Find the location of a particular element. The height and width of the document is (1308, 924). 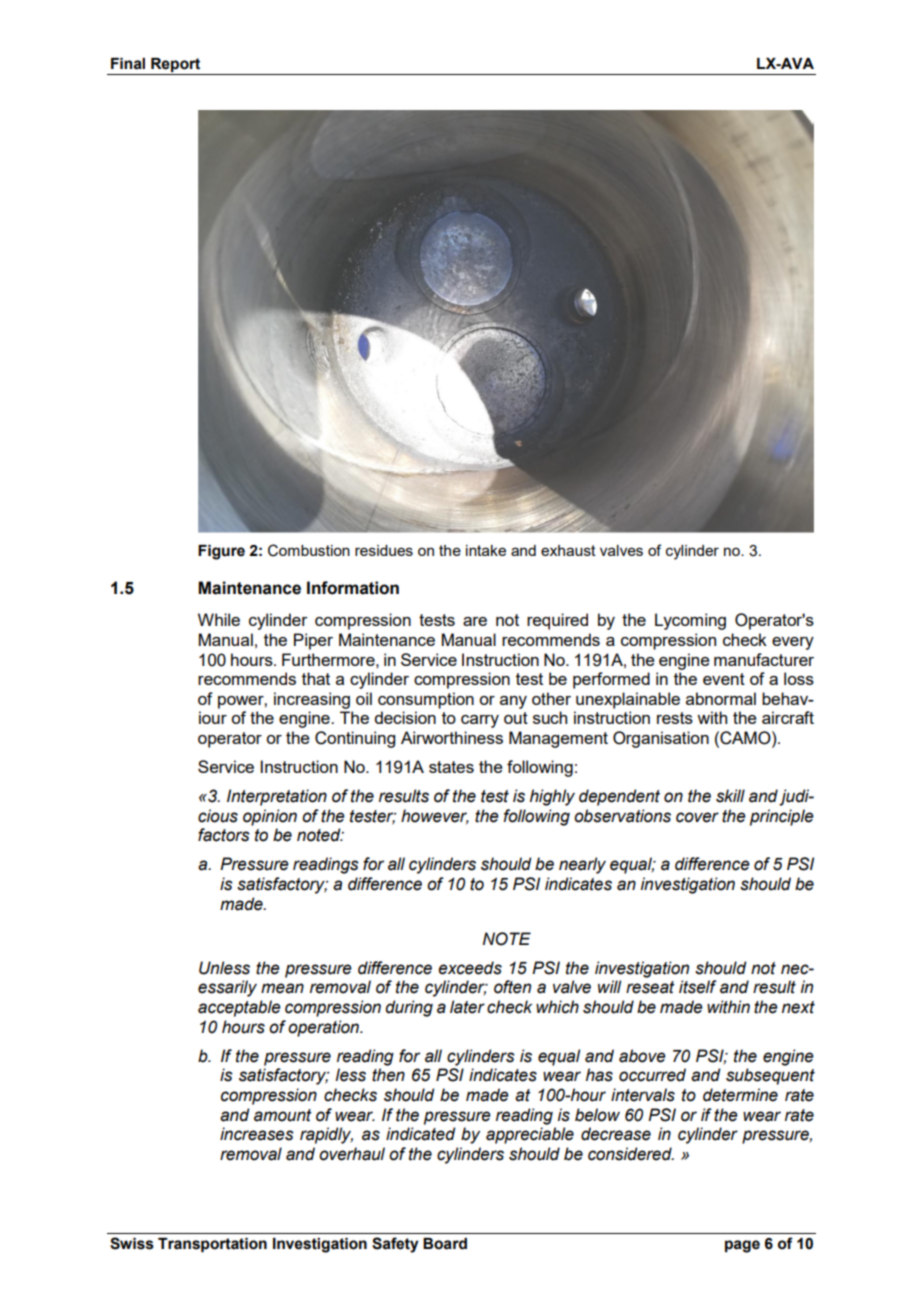

event is located at coordinates (724, 679).
